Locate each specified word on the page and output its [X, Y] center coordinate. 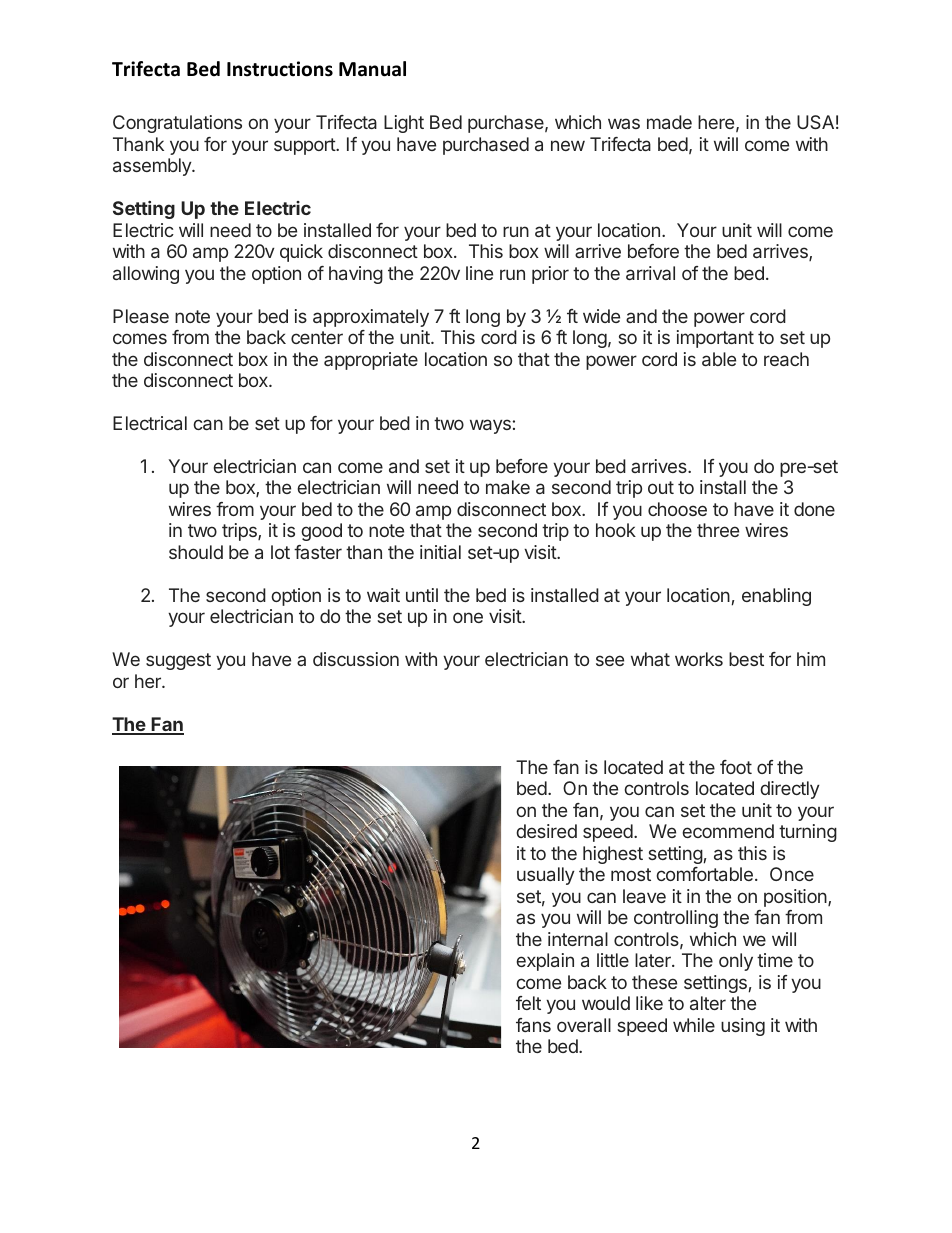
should [196, 552]
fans [533, 1025]
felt [528, 1003]
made [669, 122]
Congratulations [177, 124]
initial [440, 552]
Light [404, 124]
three [718, 530]
